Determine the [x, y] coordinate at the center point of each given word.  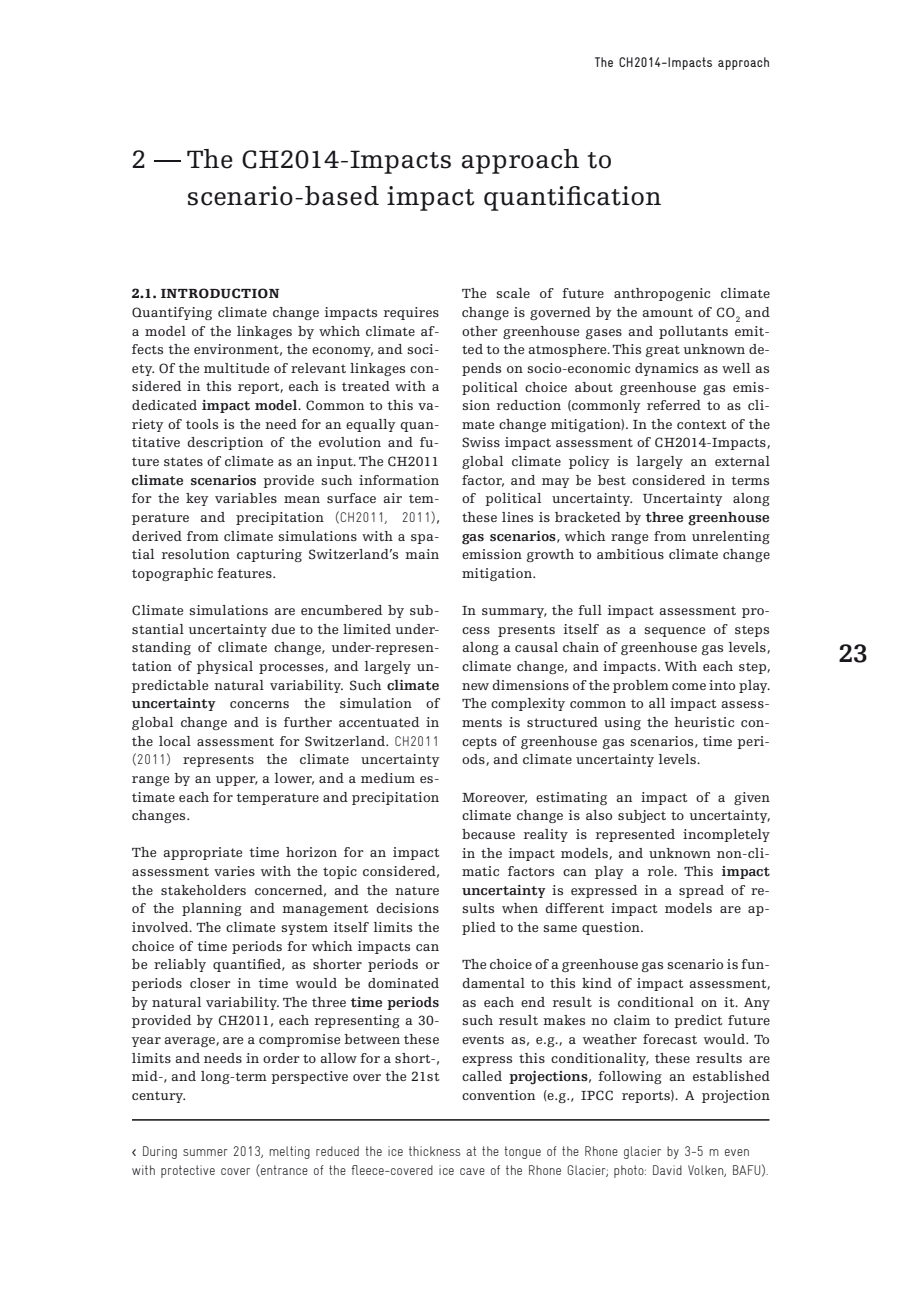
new [475, 686]
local [175, 741]
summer [205, 1152]
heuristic [704, 722]
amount [667, 312]
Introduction [220, 293]
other [480, 331]
